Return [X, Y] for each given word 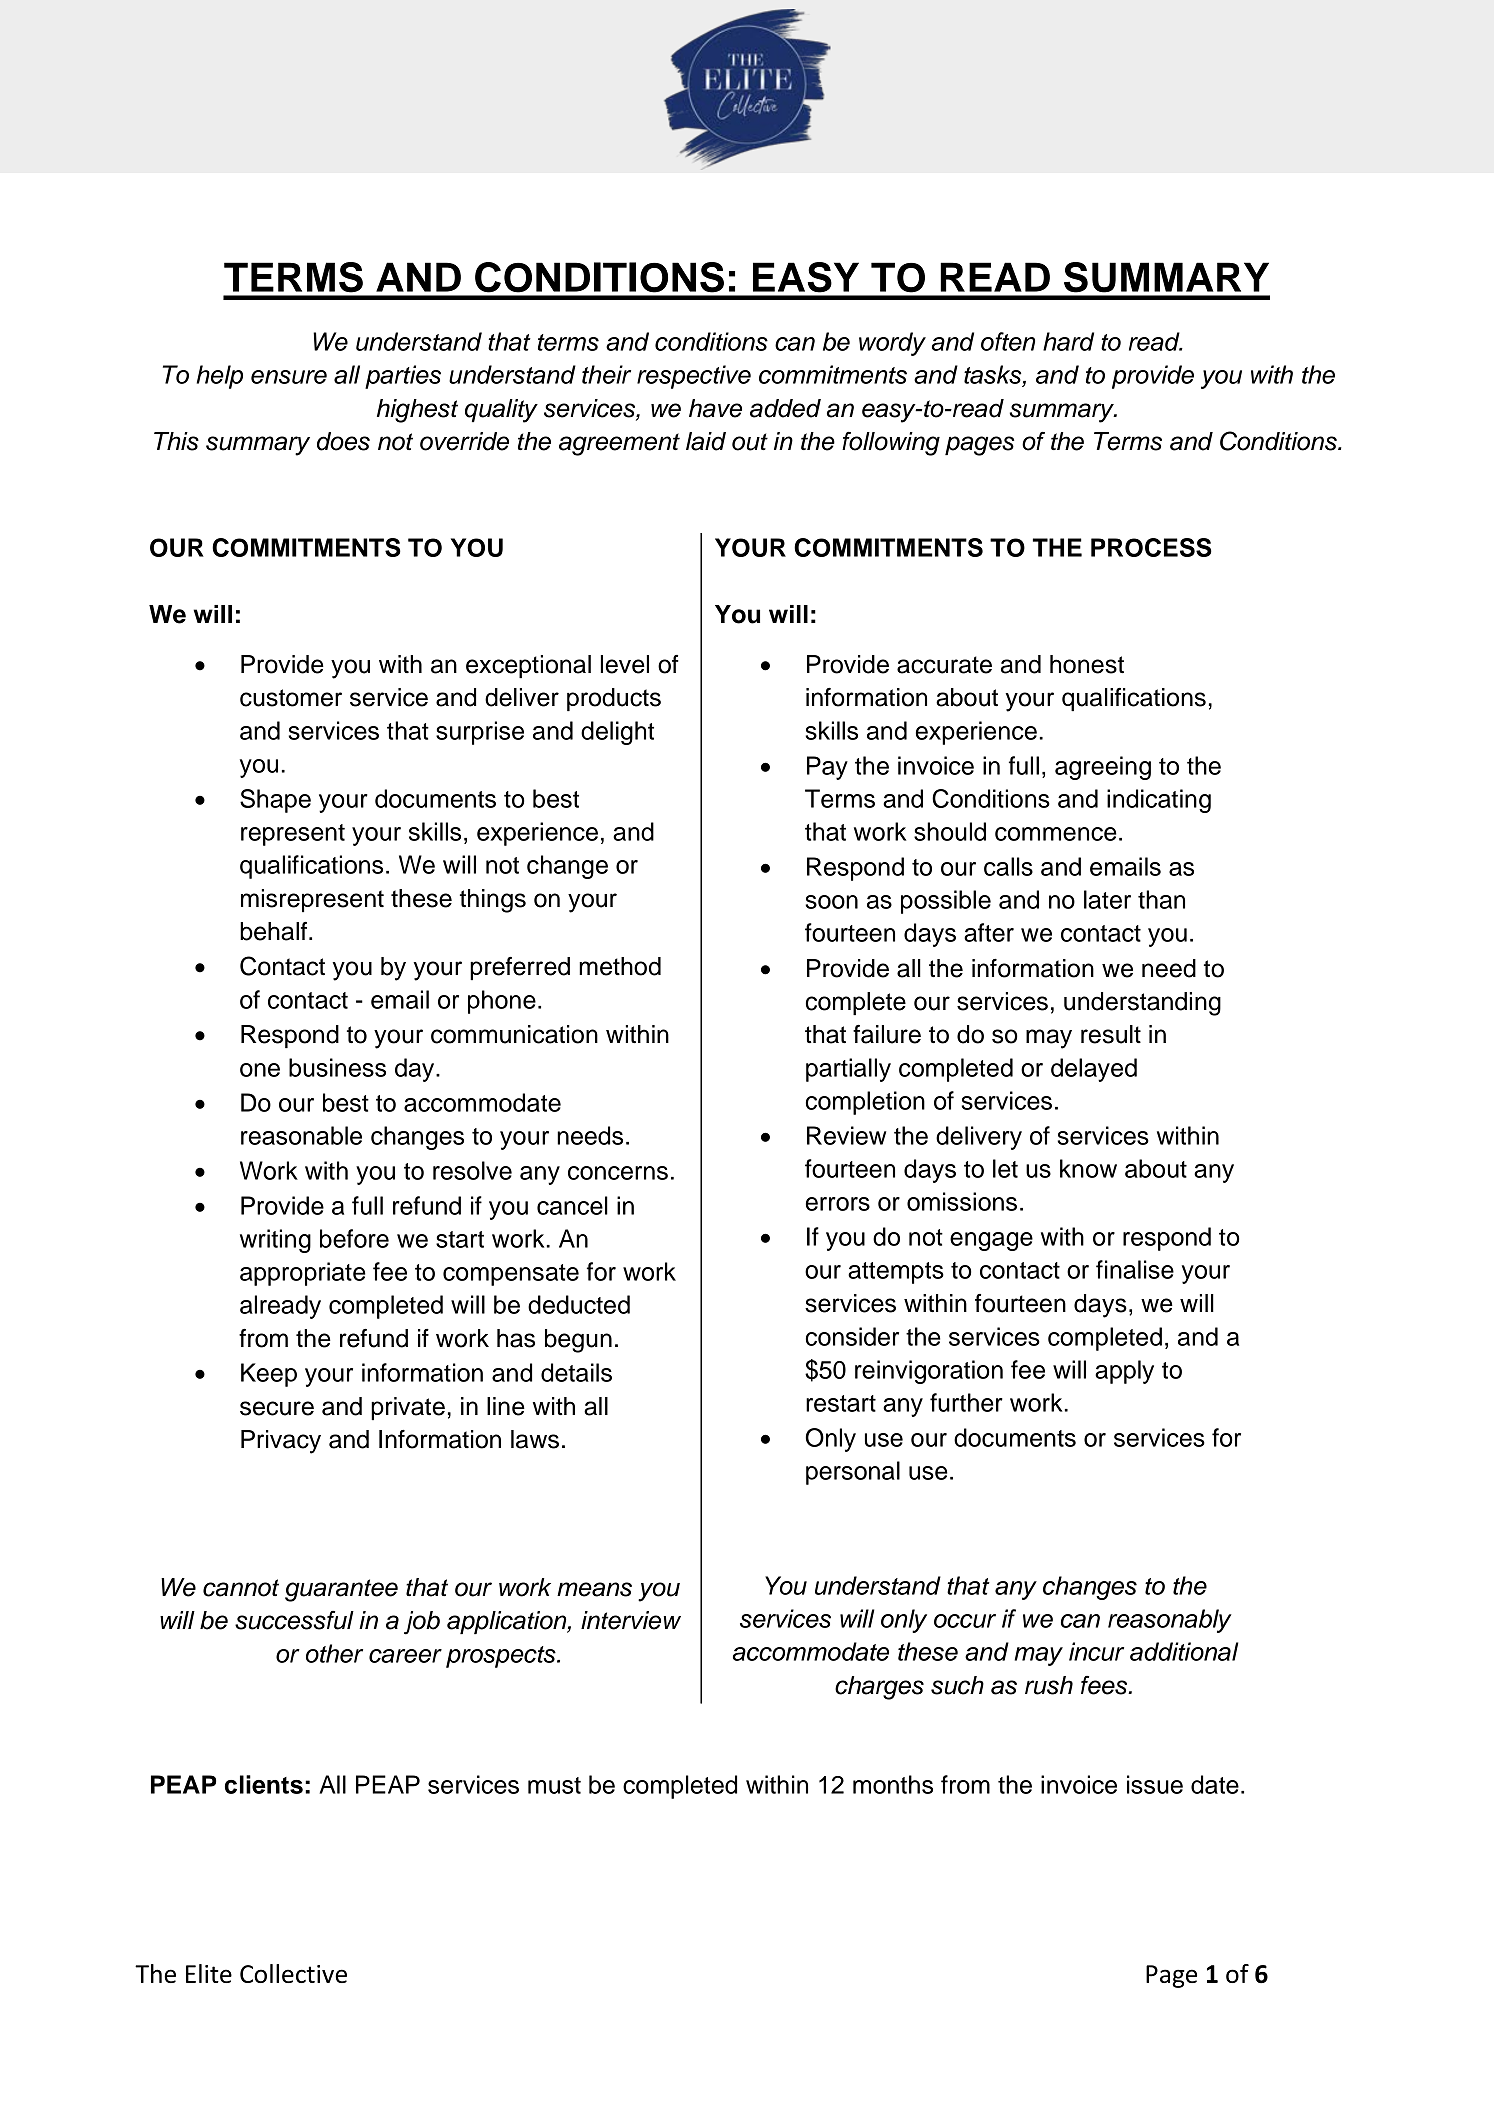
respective [694, 377]
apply [1124, 1372]
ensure [289, 377]
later [1107, 899]
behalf [275, 931]
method [620, 966]
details [576, 1372]
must [554, 1785]
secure [277, 1408]
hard [1068, 341]
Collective [293, 1973]
